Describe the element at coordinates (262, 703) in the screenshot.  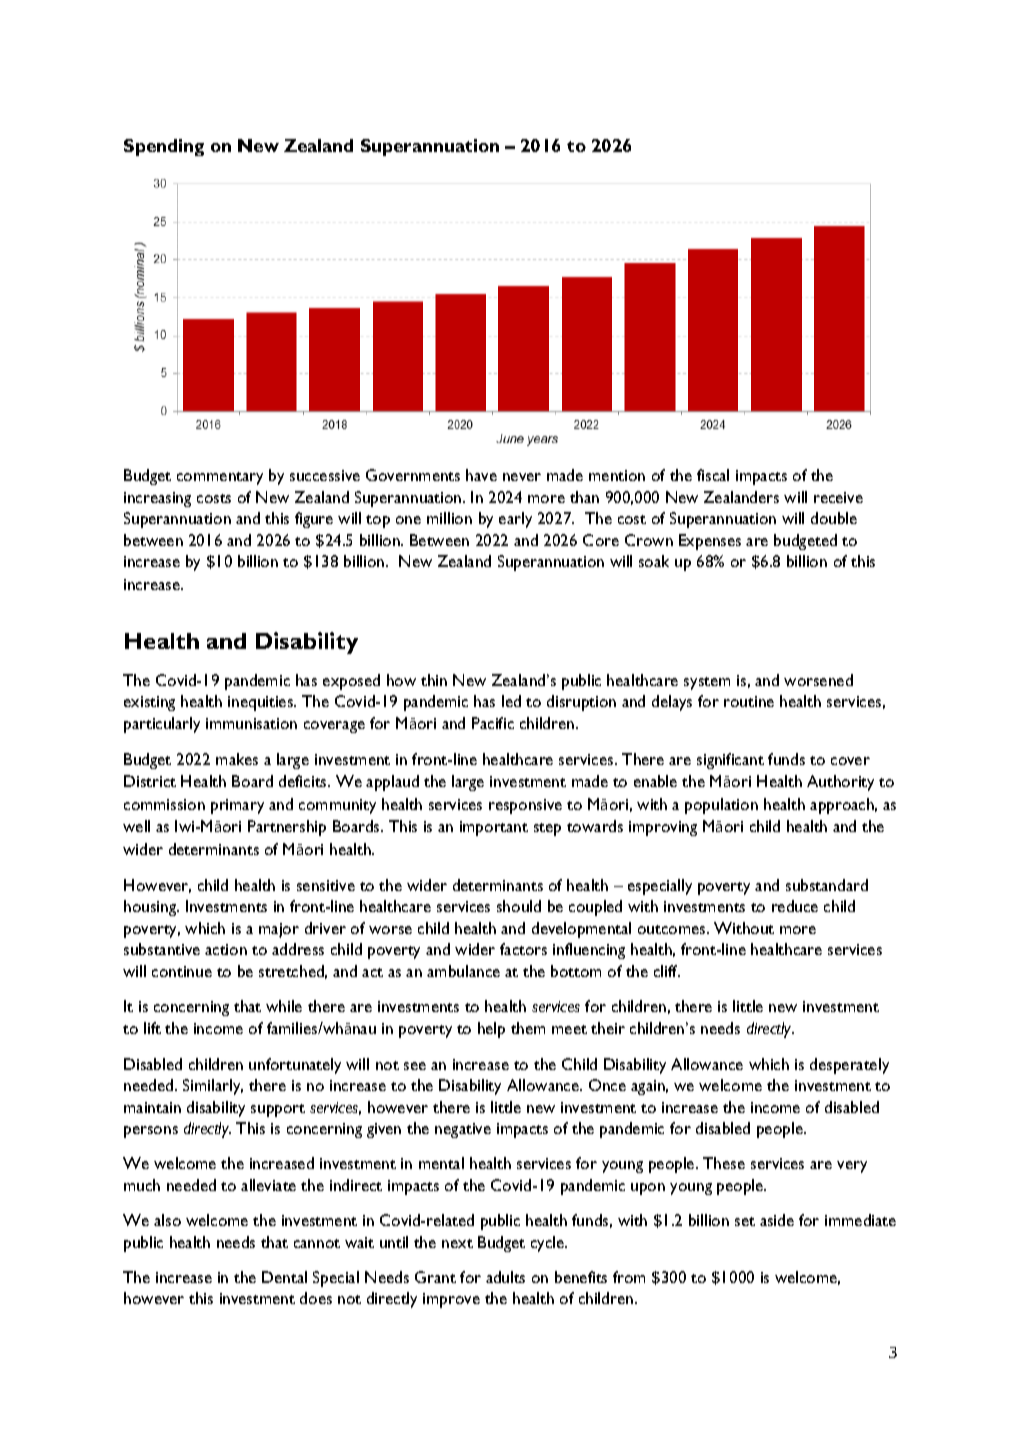
I see `inequities` at that location.
